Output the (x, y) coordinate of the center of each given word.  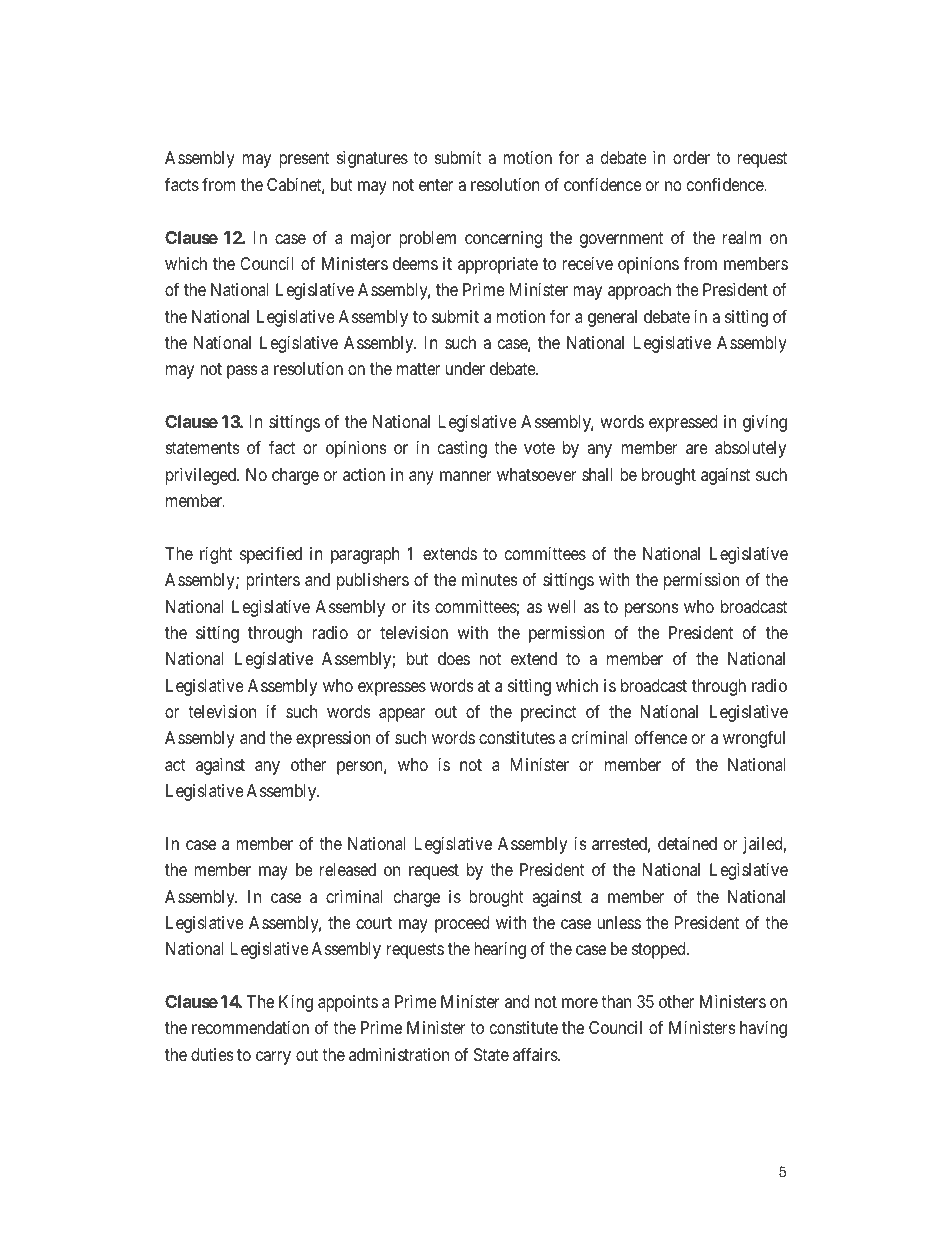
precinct (549, 713)
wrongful (754, 739)
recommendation (250, 1027)
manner (466, 476)
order (691, 157)
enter (436, 185)
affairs (536, 1054)
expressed (683, 423)
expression (333, 739)
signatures (372, 159)
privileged (202, 476)
